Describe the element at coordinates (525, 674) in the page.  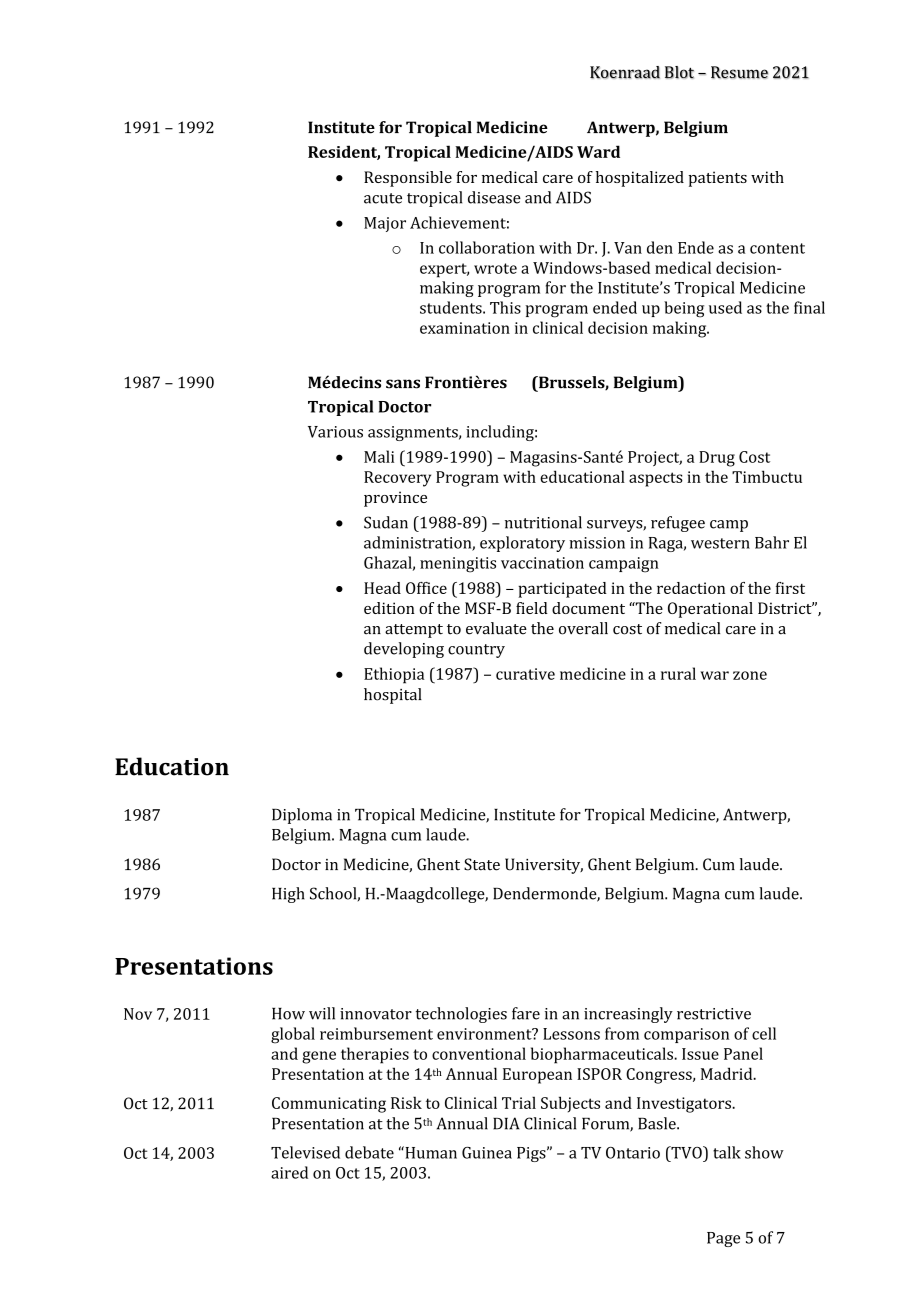
I see `curative` at that location.
